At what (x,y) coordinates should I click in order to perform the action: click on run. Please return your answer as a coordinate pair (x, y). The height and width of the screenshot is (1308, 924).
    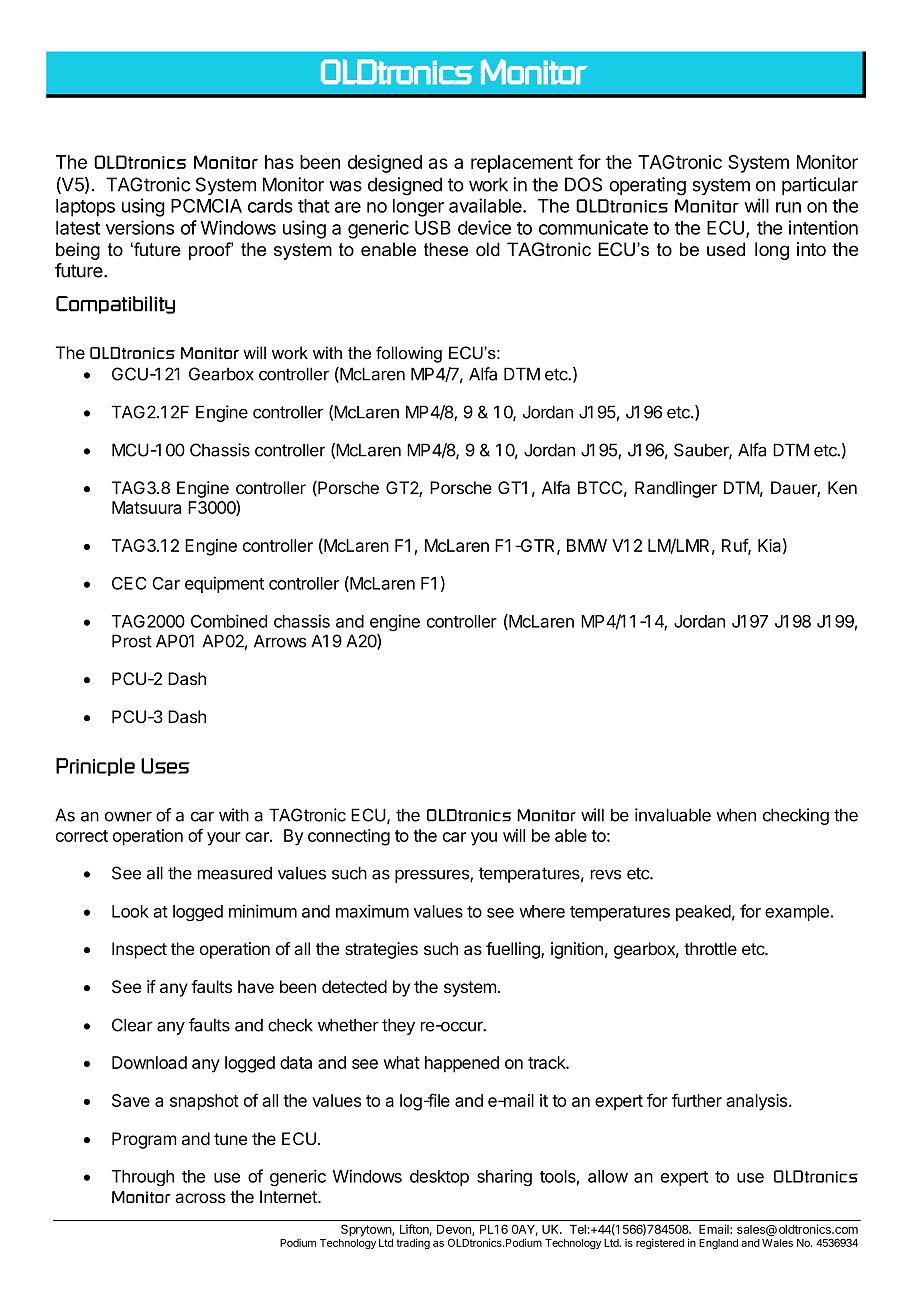
    Looking at the image, I should click on (788, 207).
